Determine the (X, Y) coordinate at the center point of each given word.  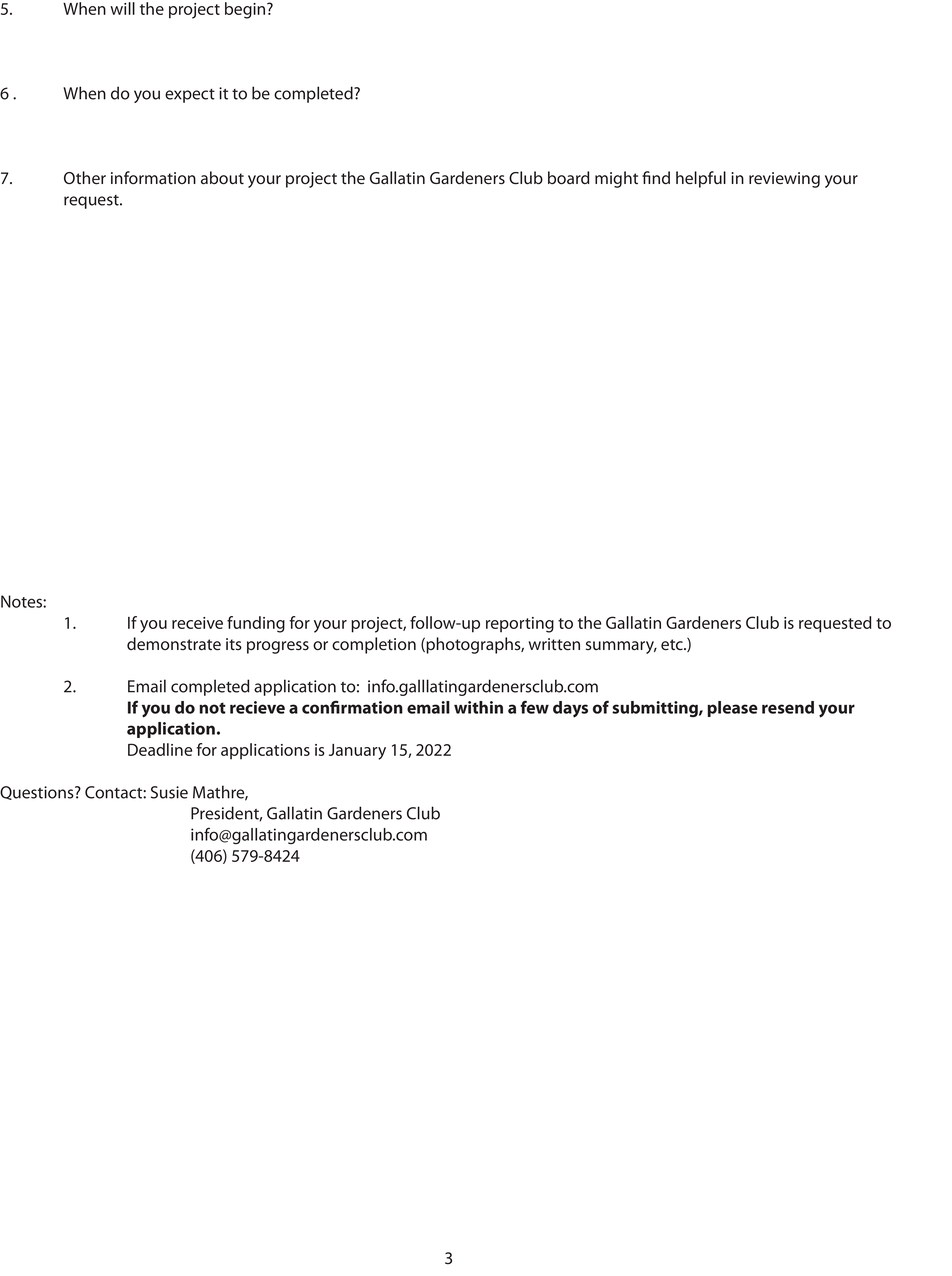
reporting (520, 625)
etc (673, 645)
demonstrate (174, 644)
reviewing (784, 180)
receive (197, 623)
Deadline (160, 749)
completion (374, 645)
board (568, 178)
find (656, 178)
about (222, 178)
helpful (701, 179)
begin (246, 10)
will (122, 8)
